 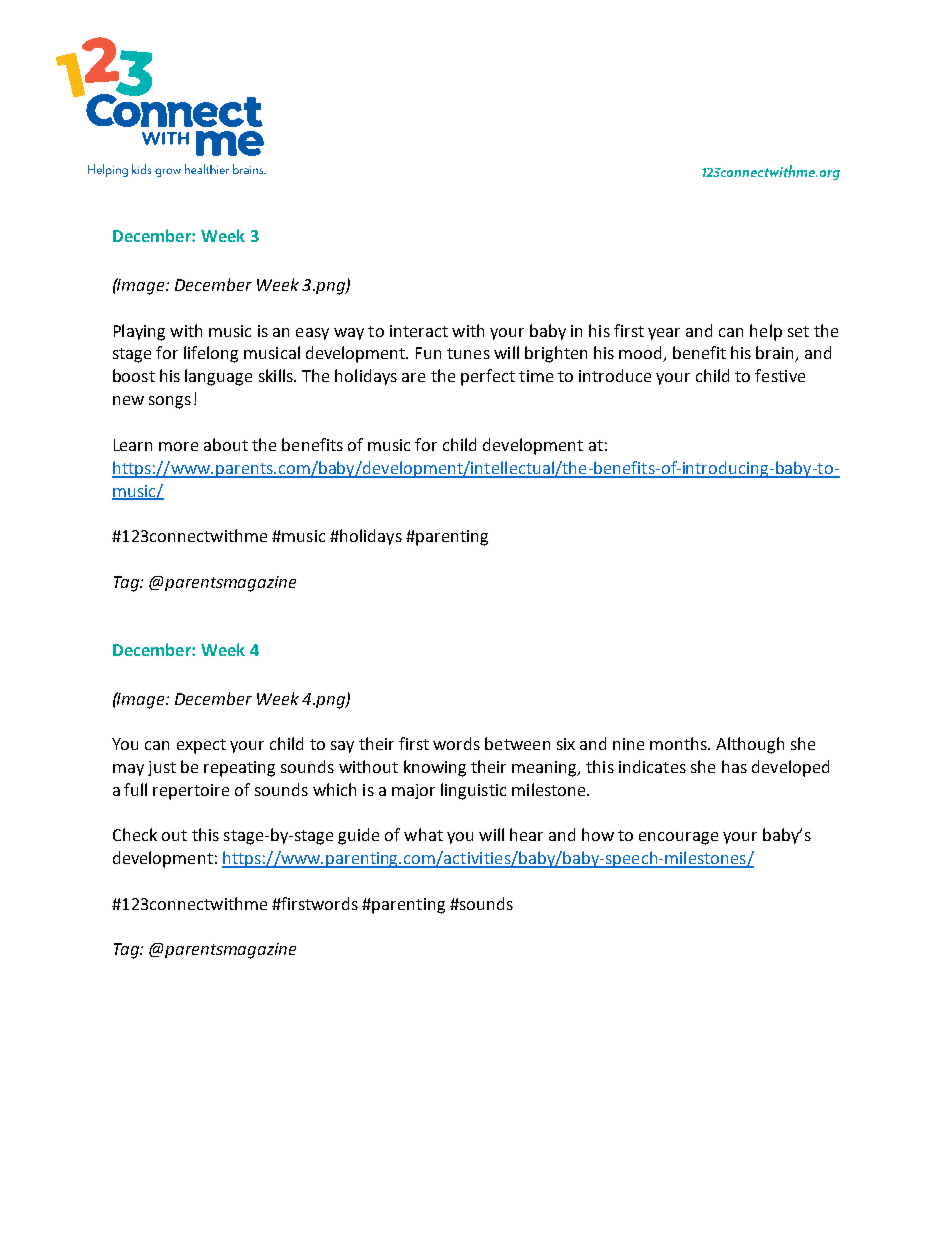 What do you see at coordinates (566, 744) in the screenshot?
I see `six` at bounding box center [566, 744].
